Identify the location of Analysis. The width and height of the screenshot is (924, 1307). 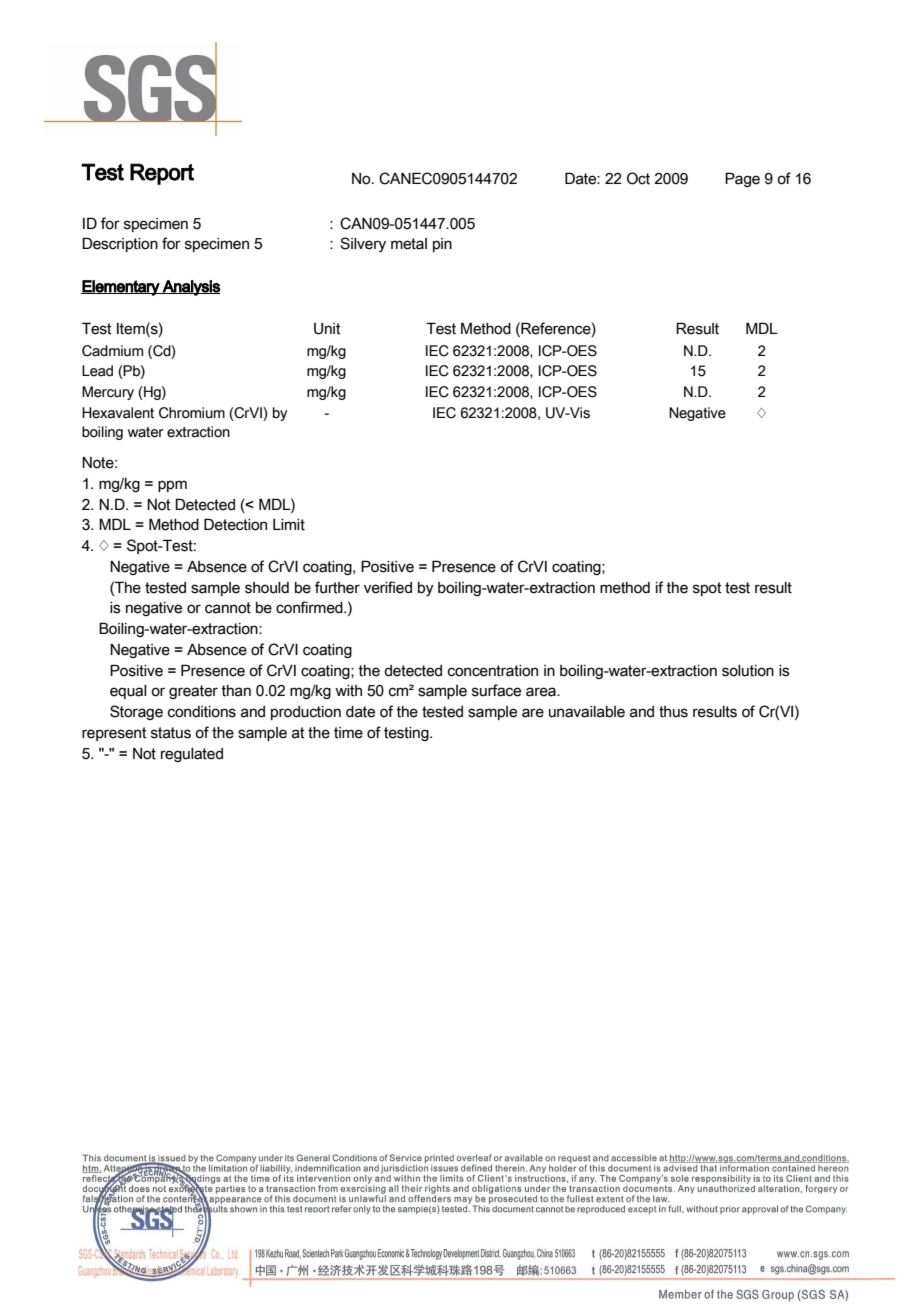
(190, 288).
